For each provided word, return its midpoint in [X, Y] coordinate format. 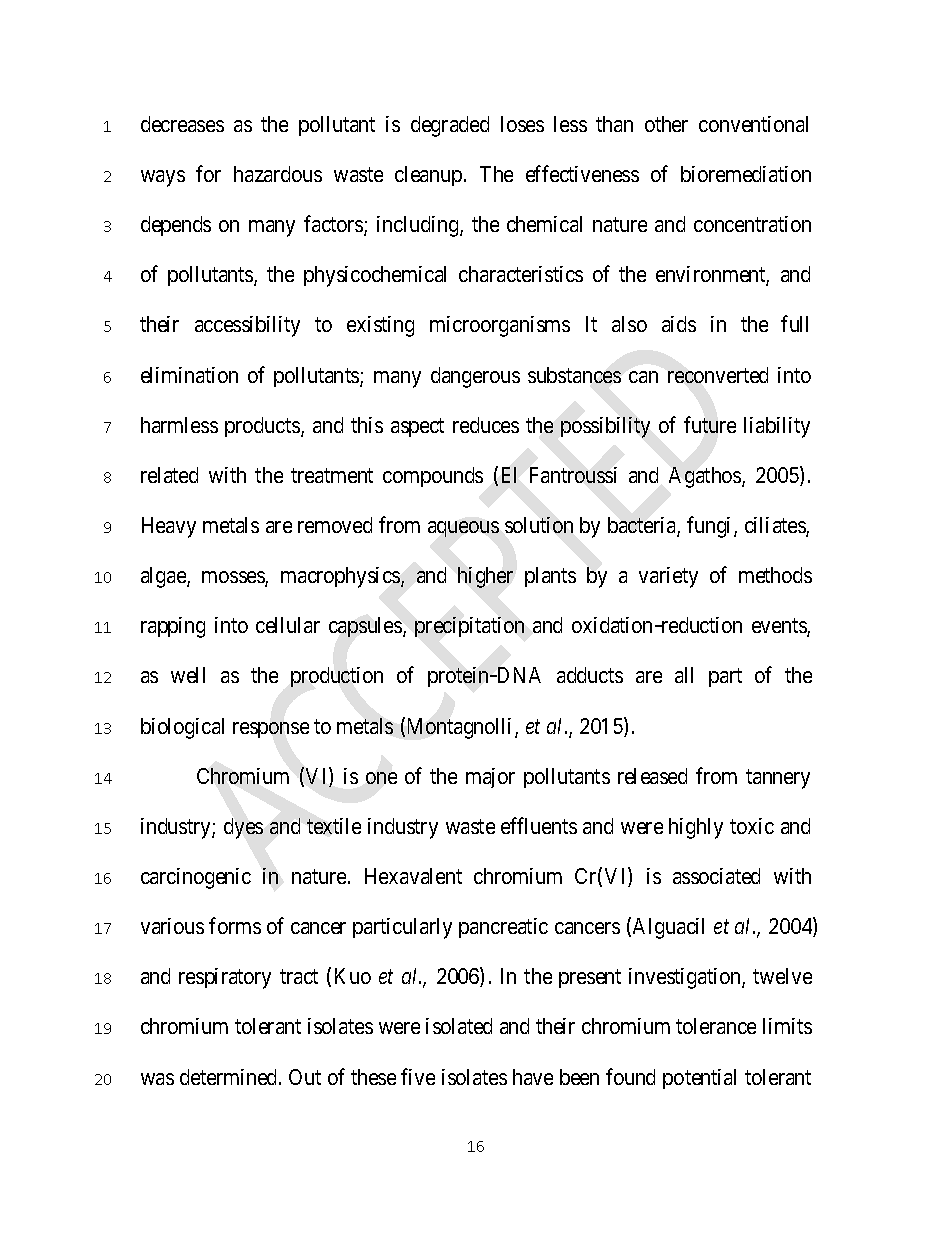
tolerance [716, 1026]
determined [230, 1077]
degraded [450, 126]
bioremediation [746, 174]
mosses [234, 578]
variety [668, 577]
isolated [459, 1026]
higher [485, 577]
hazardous [278, 174]
